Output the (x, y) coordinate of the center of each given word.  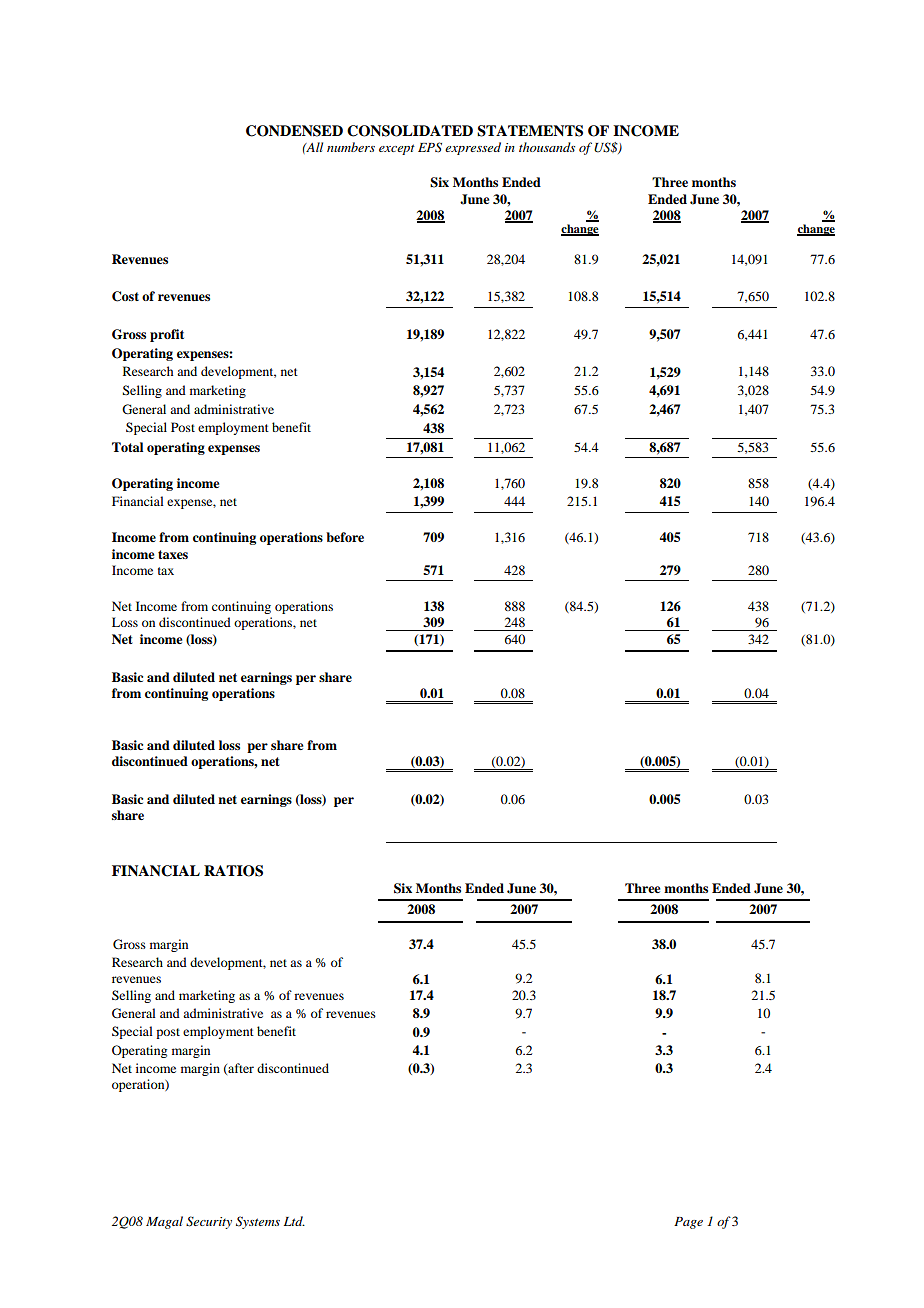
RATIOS (233, 871)
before (345, 537)
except (397, 149)
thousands (547, 147)
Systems (258, 1222)
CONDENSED (294, 131)
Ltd (294, 1221)
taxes (173, 554)
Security (209, 1222)
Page (688, 1223)
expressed (473, 148)
